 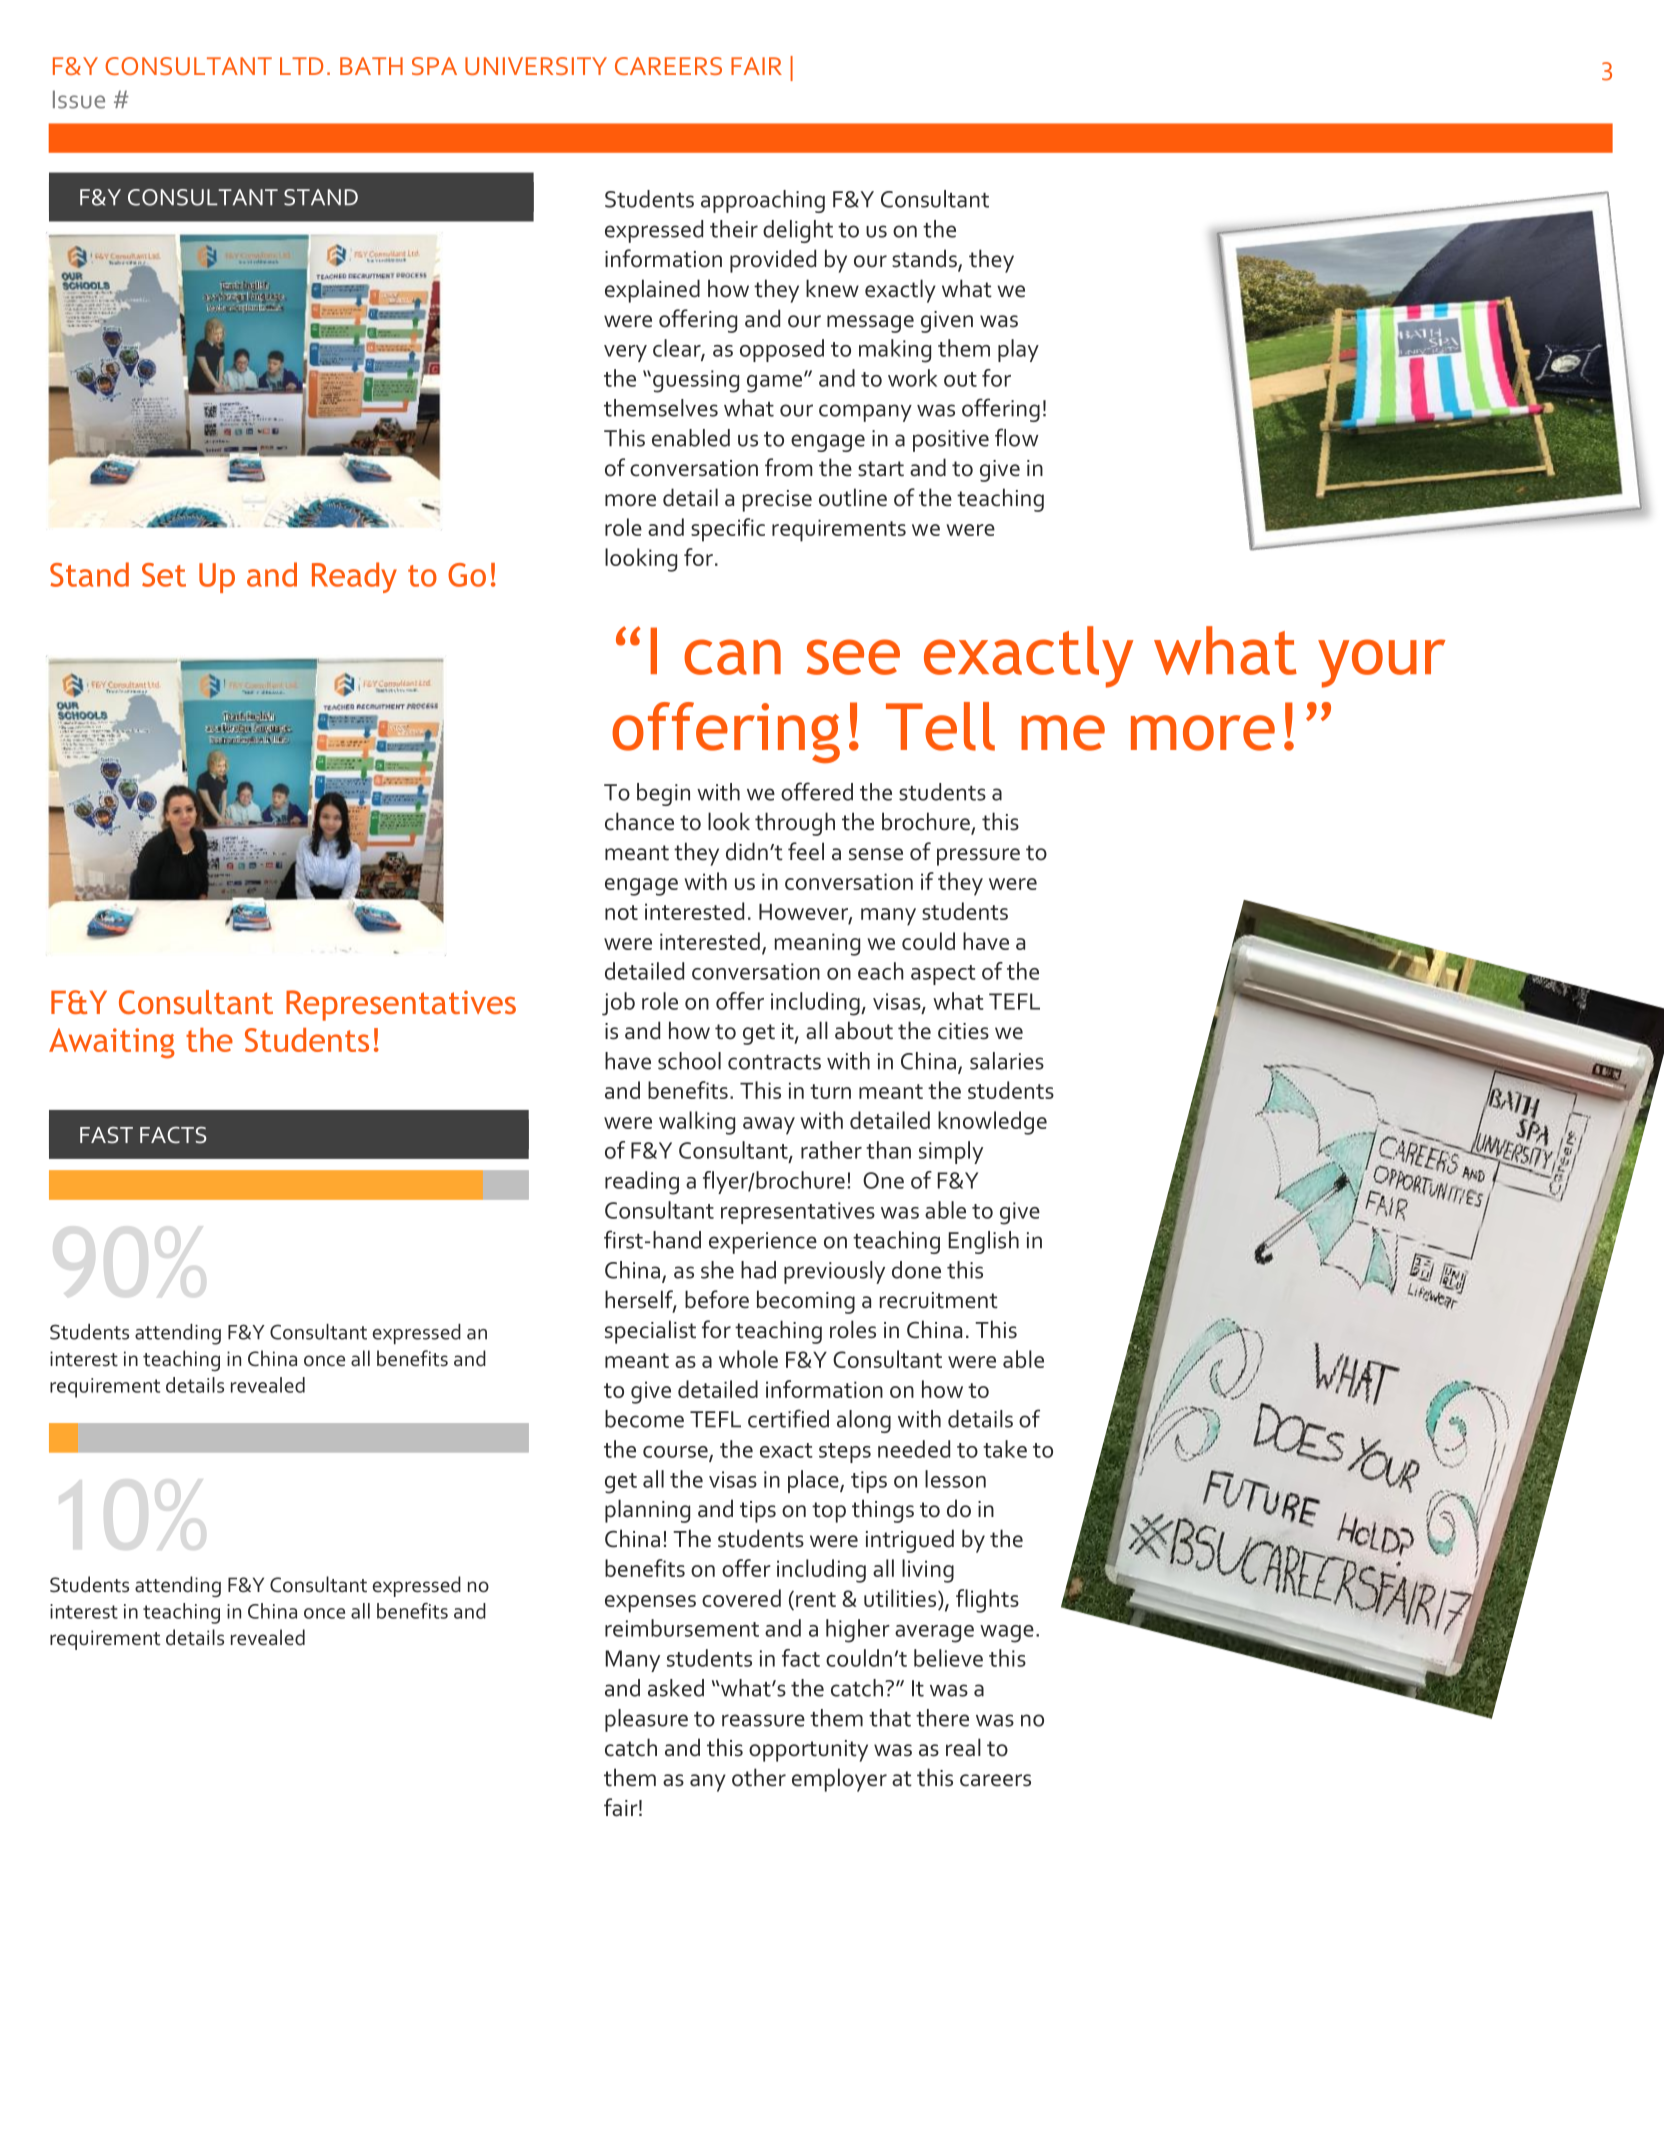 I want to click on approaching, so click(x=763, y=201).
